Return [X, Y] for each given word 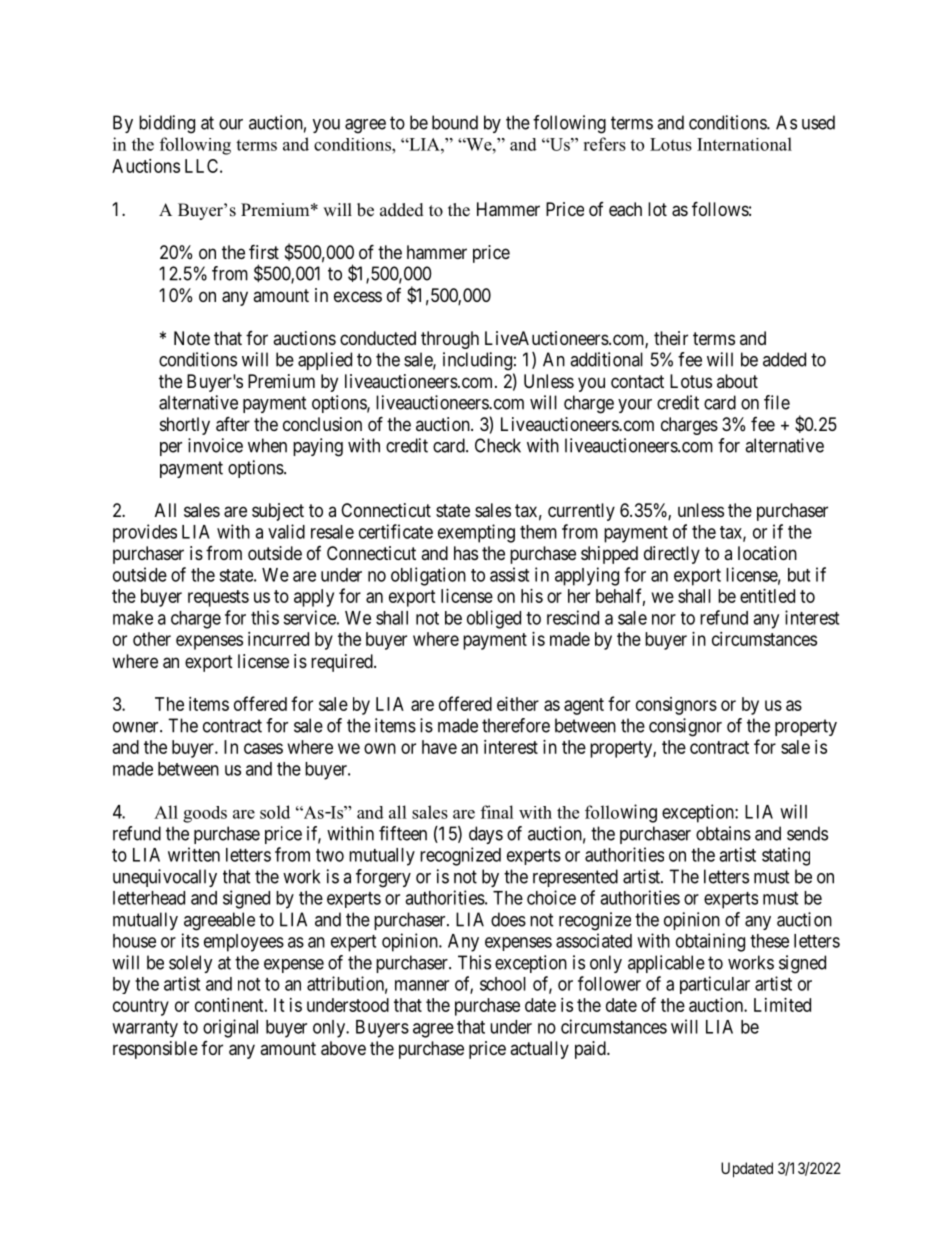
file [777, 402]
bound [455, 122]
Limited [782, 1005]
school [503, 984]
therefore [516, 725]
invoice [215, 445]
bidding [167, 124]
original [230, 1028]
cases [263, 748]
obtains [723, 833]
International [744, 144]
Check [498, 445]
